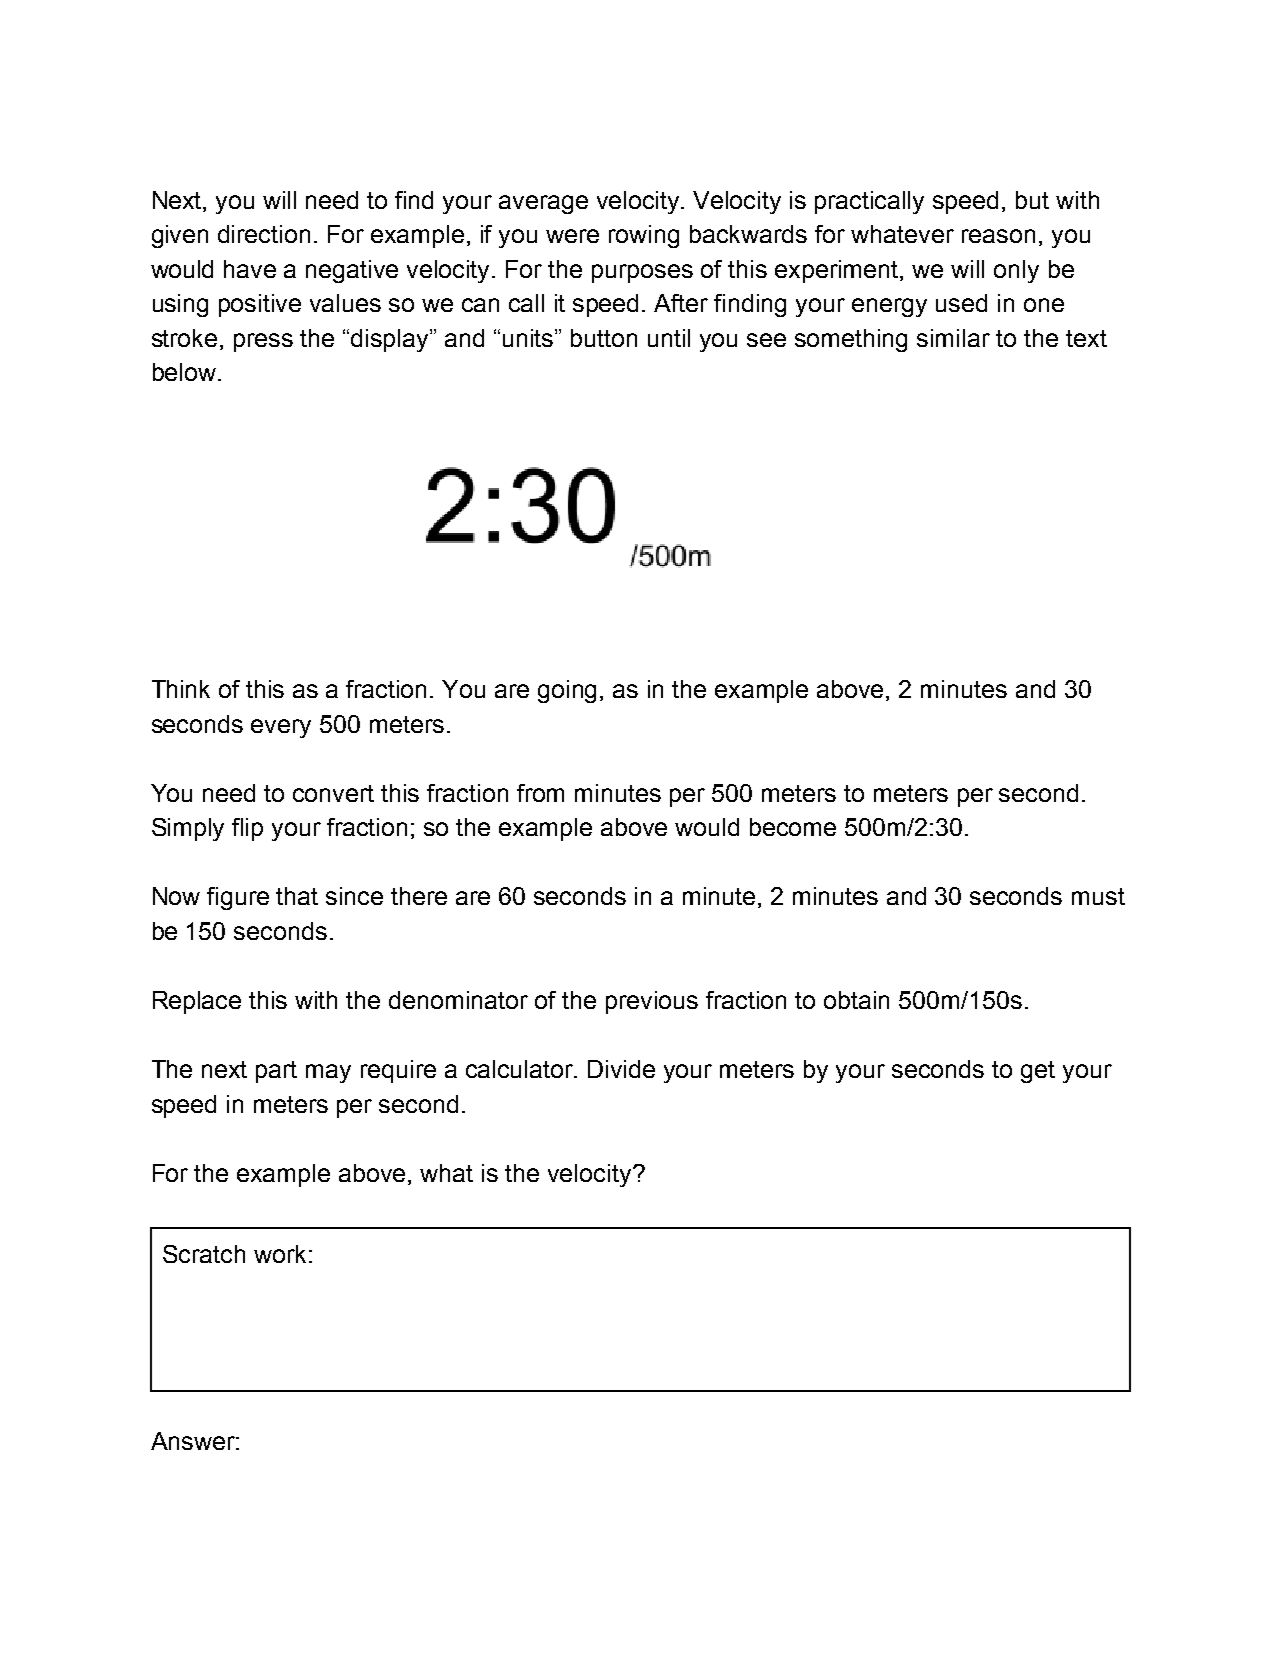 The height and width of the screenshot is (1657, 1280). I want to click on direction, so click(264, 234).
